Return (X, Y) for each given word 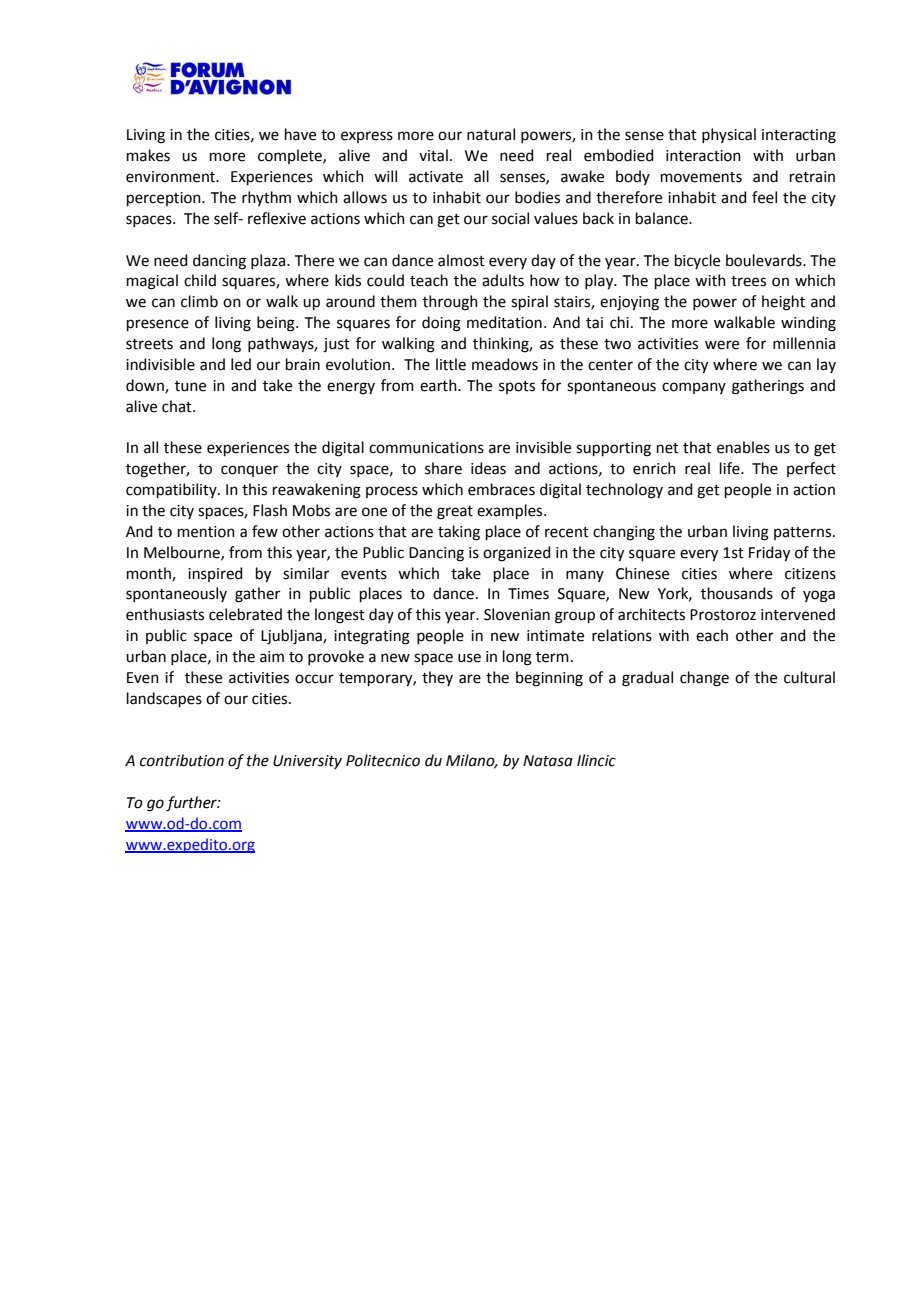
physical (729, 135)
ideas (488, 468)
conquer (249, 471)
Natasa (548, 761)
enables (743, 447)
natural (491, 134)
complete (291, 156)
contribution (182, 760)
